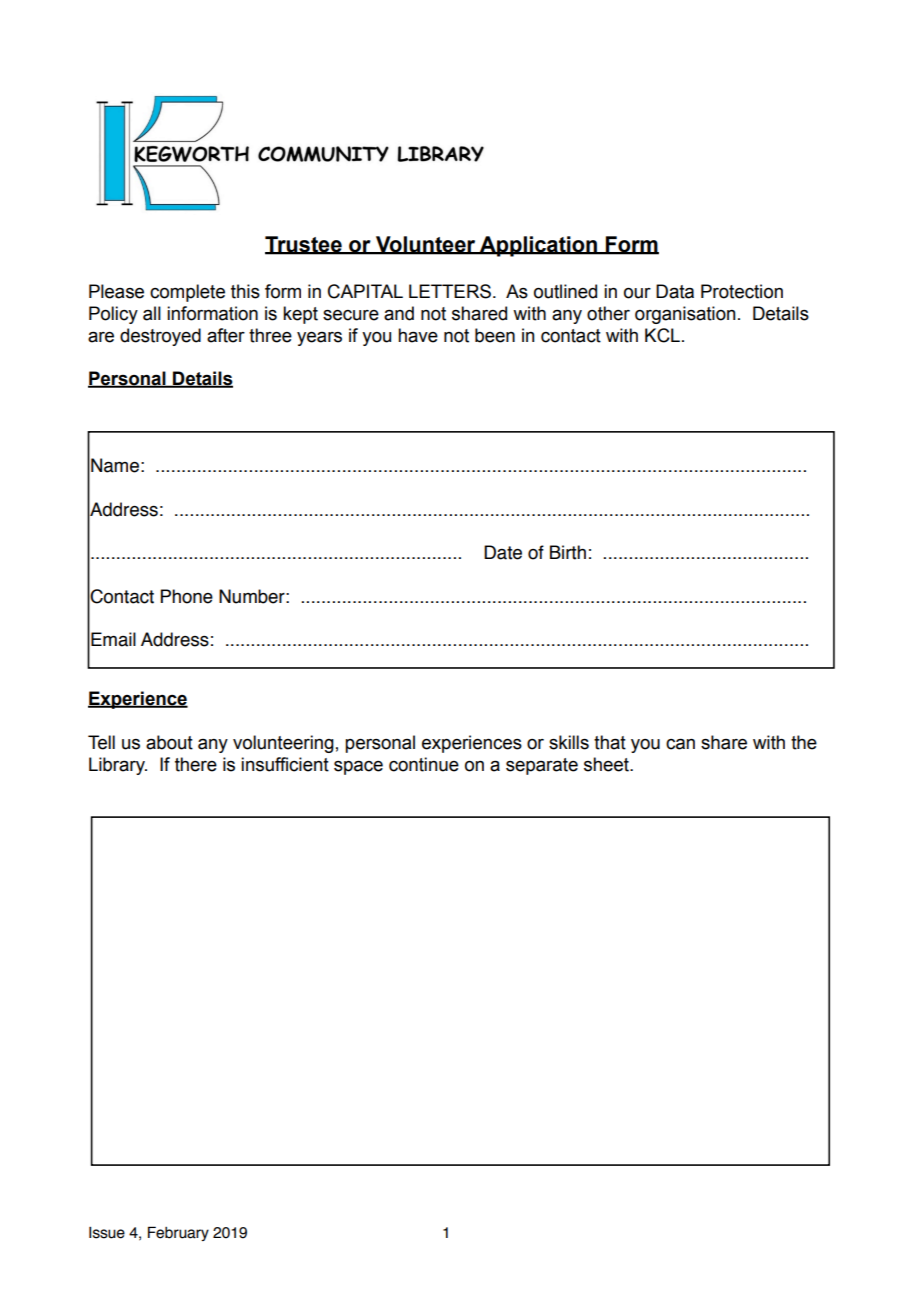  Describe the element at coordinates (424, 764) in the screenshot. I see `continue` at that location.
